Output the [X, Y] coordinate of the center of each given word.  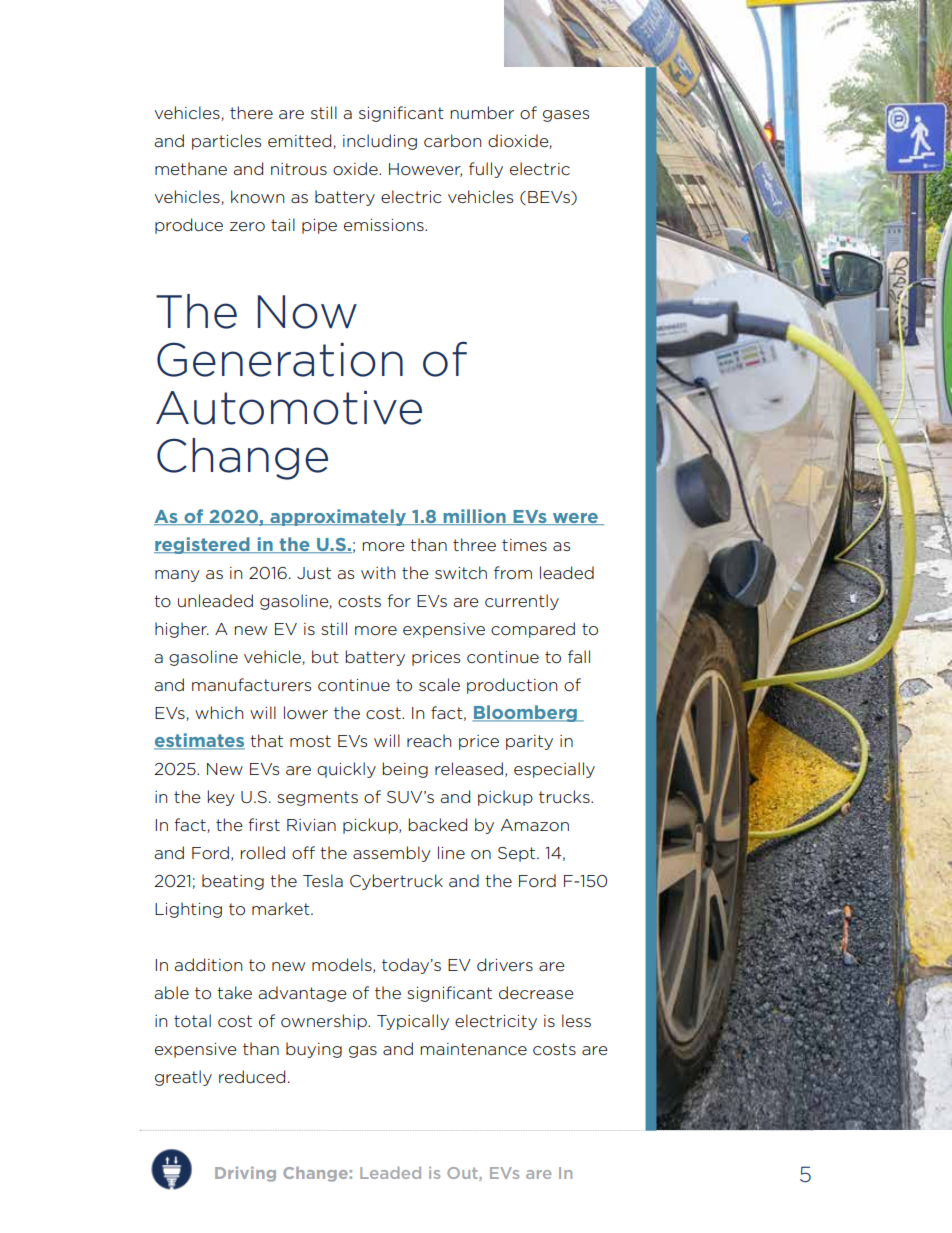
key [221, 798]
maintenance [474, 1049]
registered [203, 545]
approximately [338, 517]
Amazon [535, 825]
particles [226, 142]
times [524, 545]
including [380, 142]
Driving [245, 1174]
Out [463, 1174]
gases [566, 116]
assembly [392, 854]
